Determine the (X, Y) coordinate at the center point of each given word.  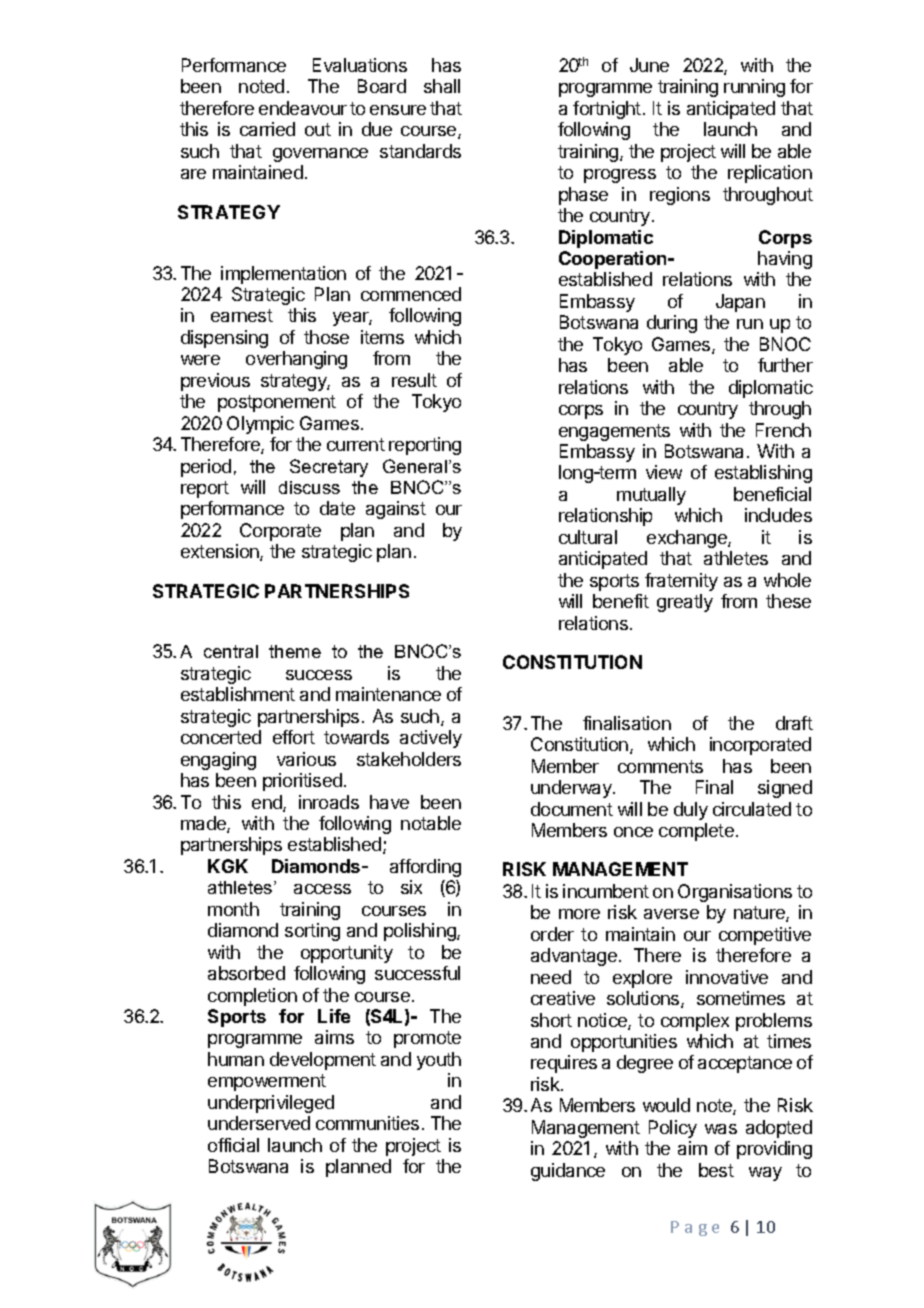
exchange (688, 539)
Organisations (735, 893)
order (552, 934)
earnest (242, 315)
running (754, 88)
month (233, 909)
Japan (740, 303)
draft (794, 723)
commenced (411, 294)
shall (442, 86)
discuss (309, 487)
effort (294, 737)
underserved (259, 1123)
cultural (588, 537)
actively (431, 739)
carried (267, 129)
